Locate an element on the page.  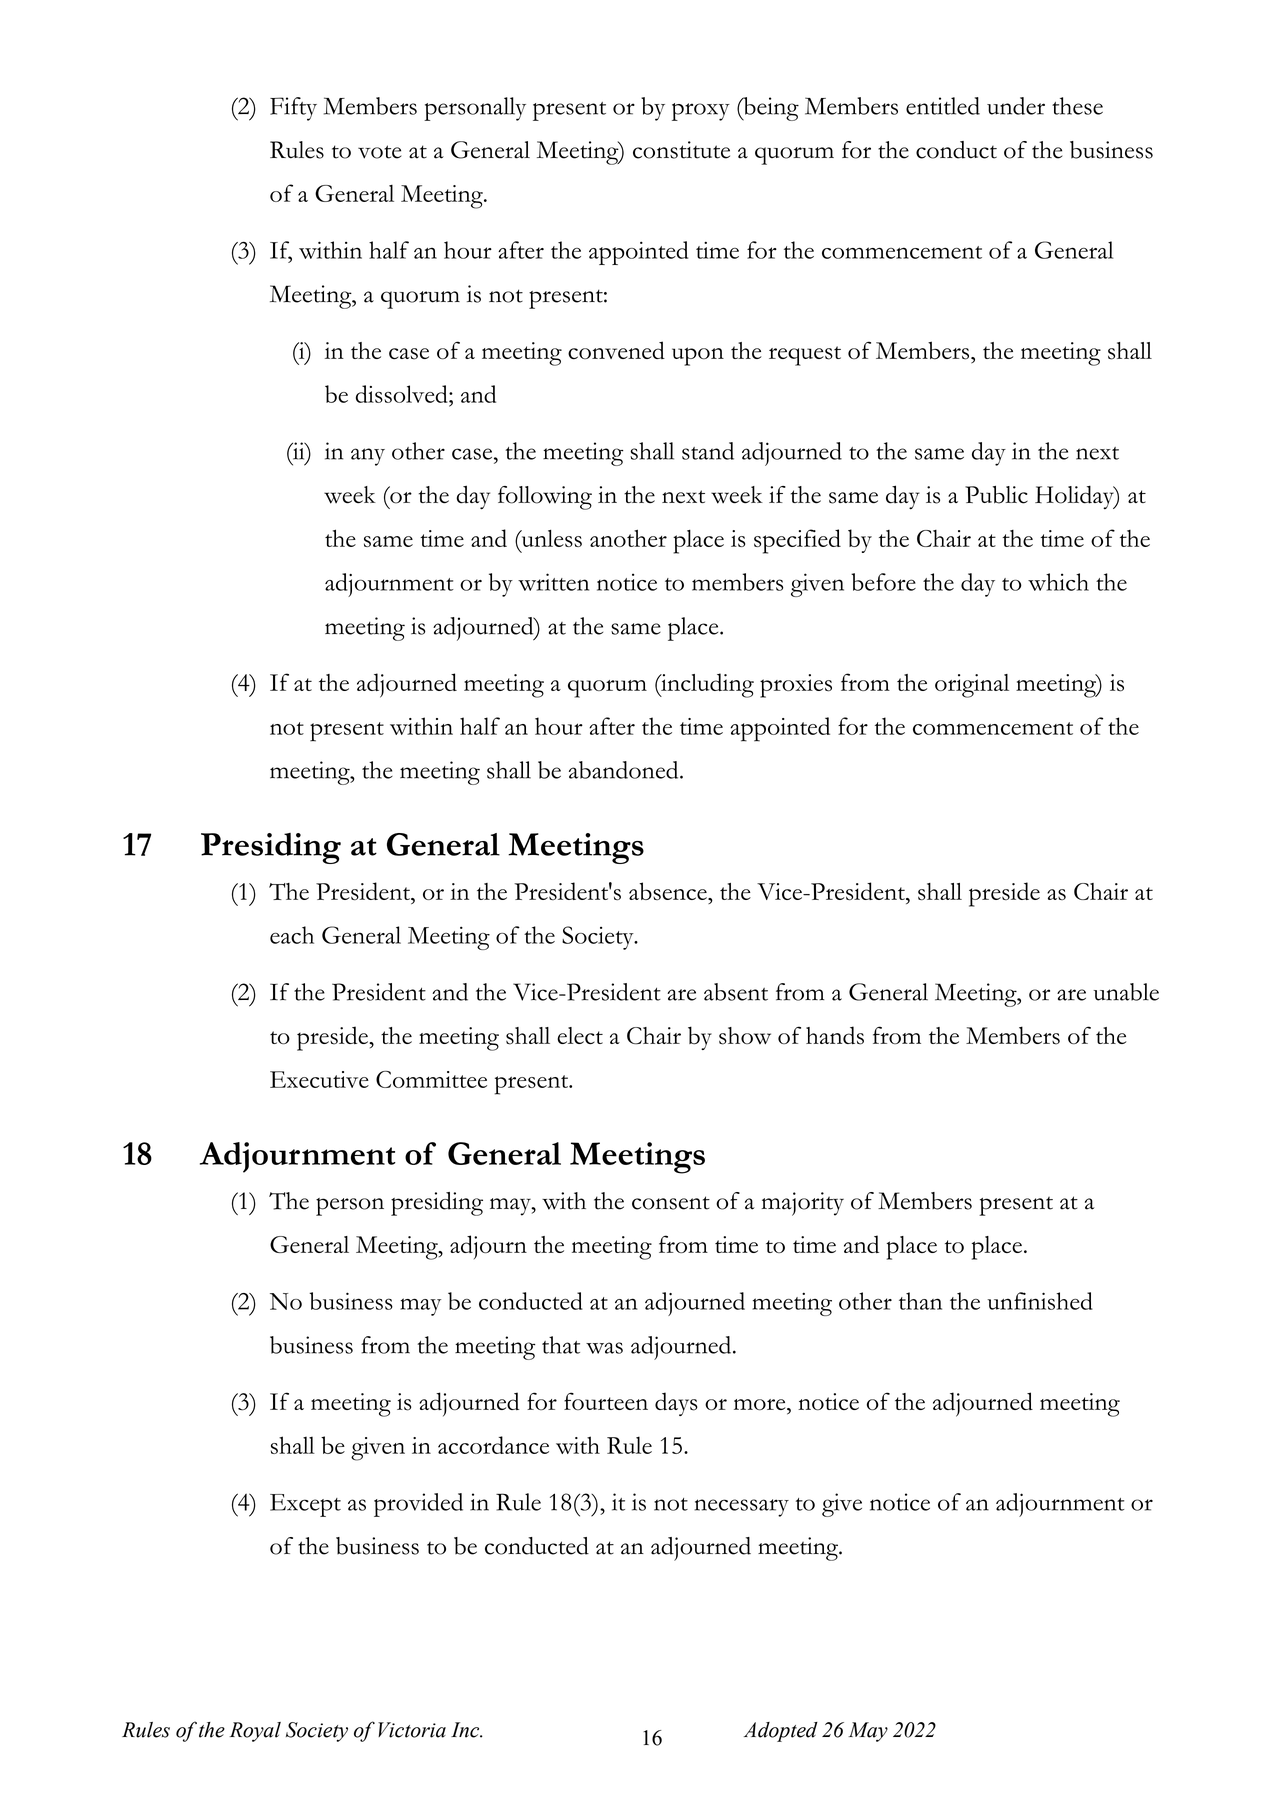
absence is located at coordinates (669, 891).
